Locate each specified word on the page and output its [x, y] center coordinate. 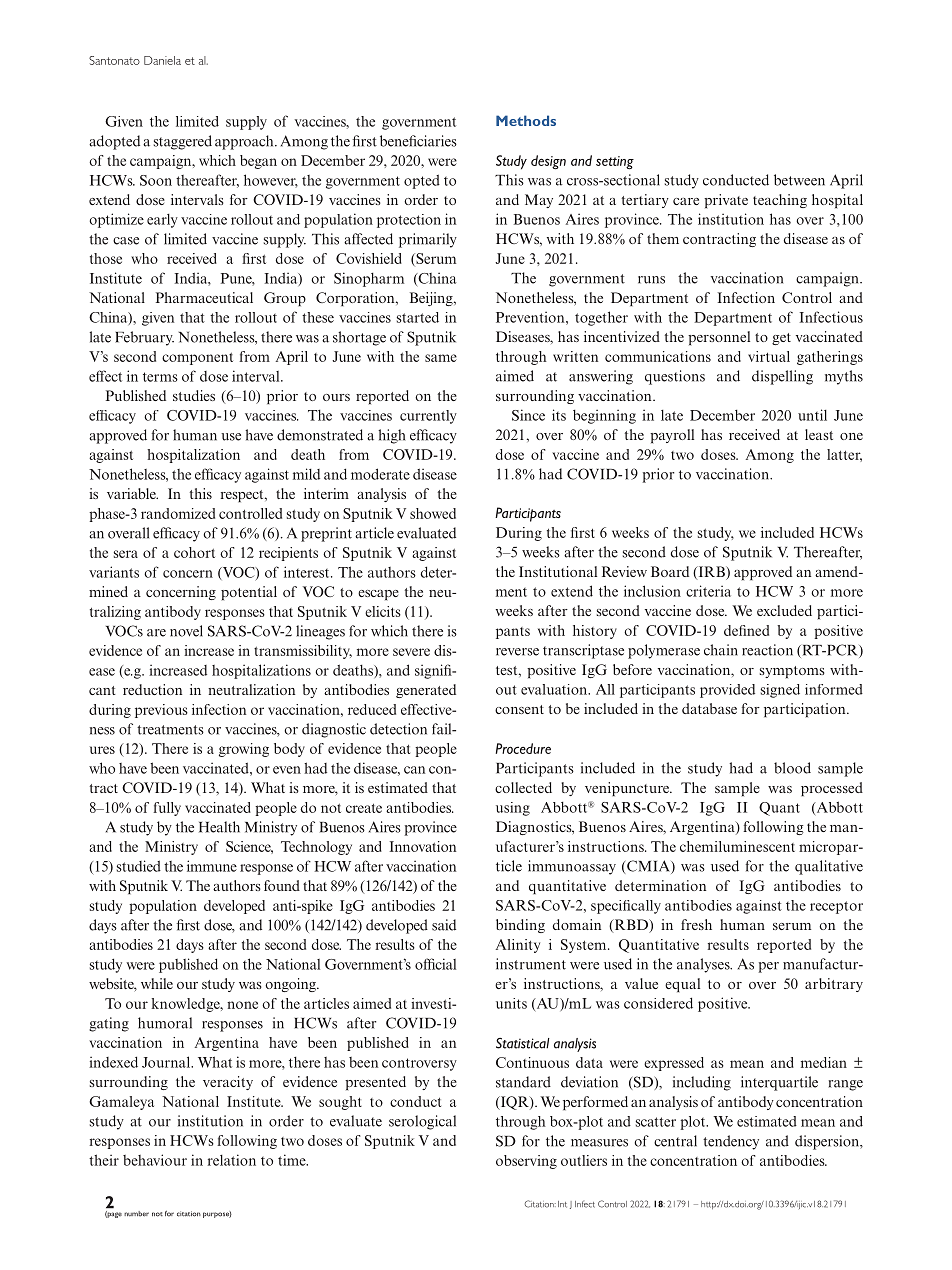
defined [746, 630]
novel [186, 631]
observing [526, 1162]
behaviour [155, 1160]
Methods [526, 120]
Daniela [162, 60]
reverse [517, 652]
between [799, 180]
